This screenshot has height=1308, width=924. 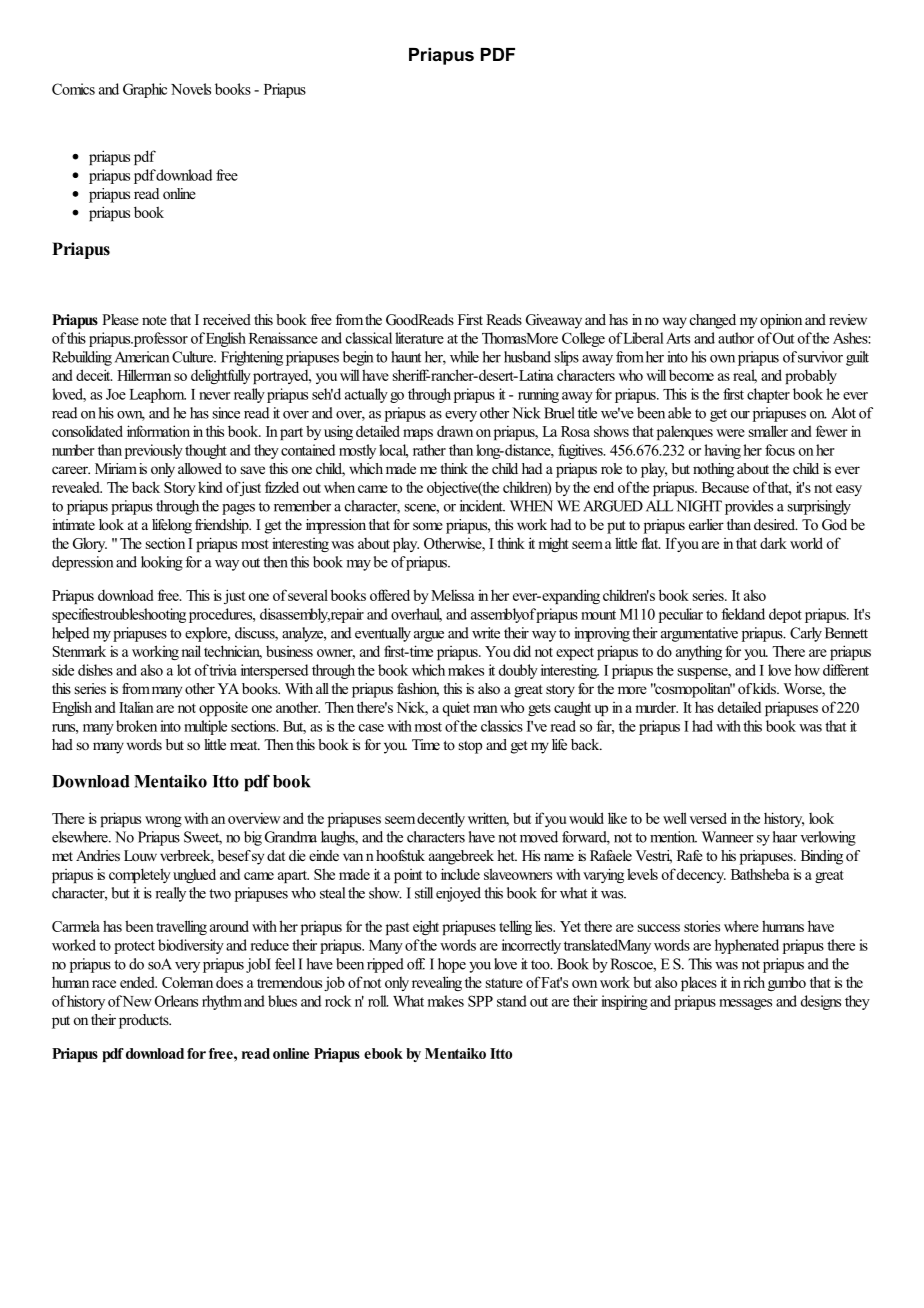 What do you see at coordinates (145, 90) in the screenshot?
I see `Graphic` at bounding box center [145, 90].
